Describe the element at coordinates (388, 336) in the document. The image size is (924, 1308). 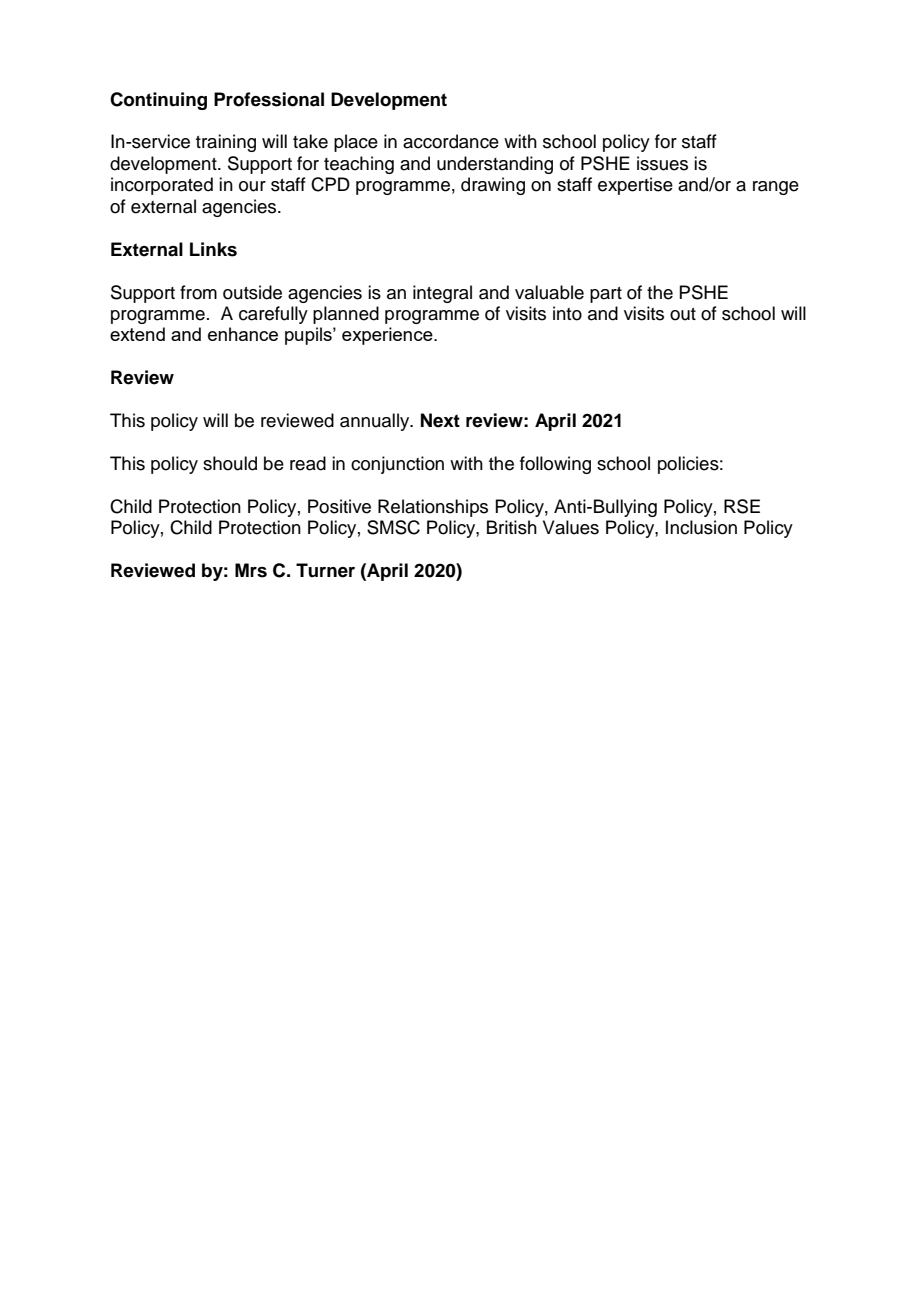
I see `experience` at that location.
